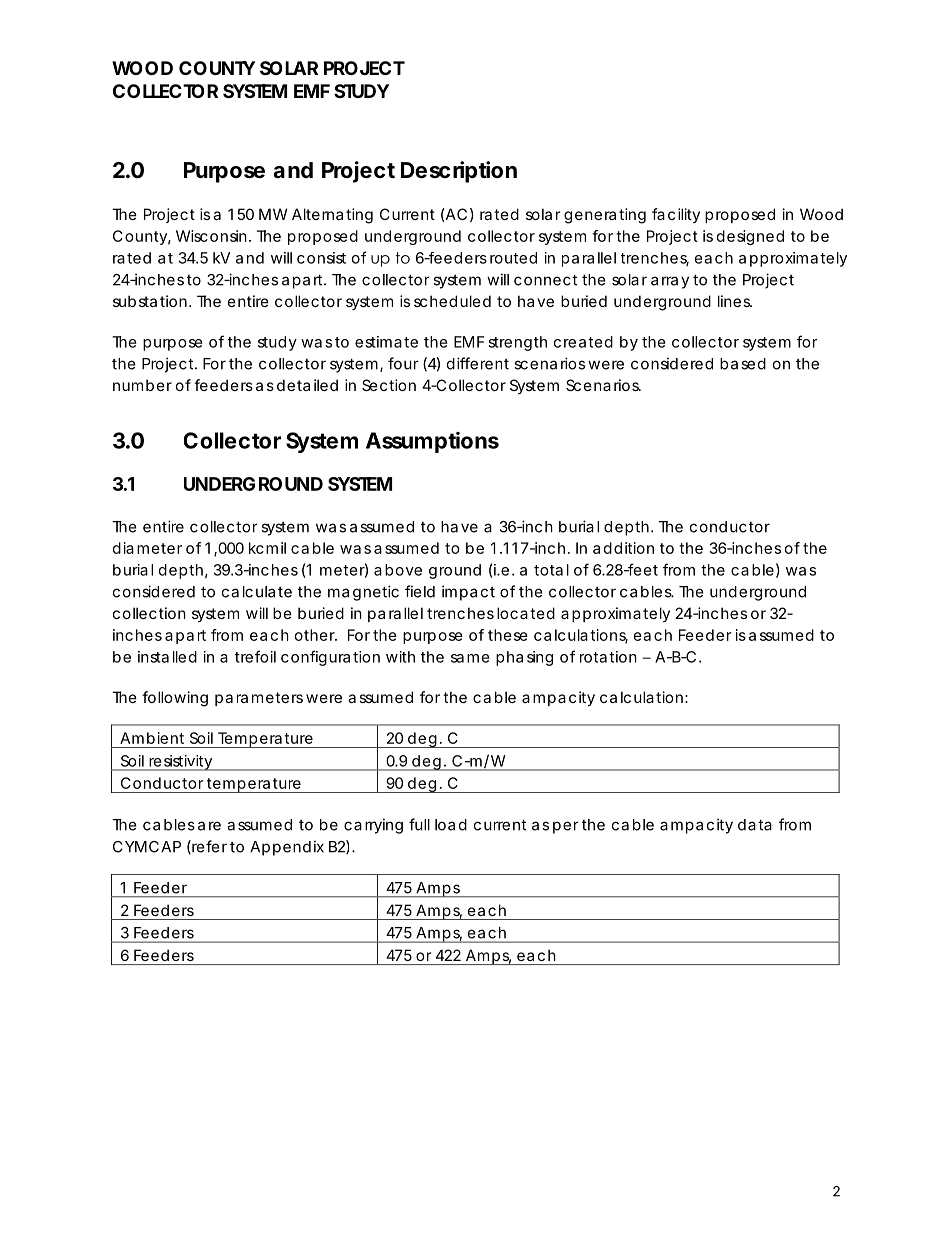 Image resolution: width=952 pixels, height=1233 pixels. I want to click on based, so click(743, 364).
